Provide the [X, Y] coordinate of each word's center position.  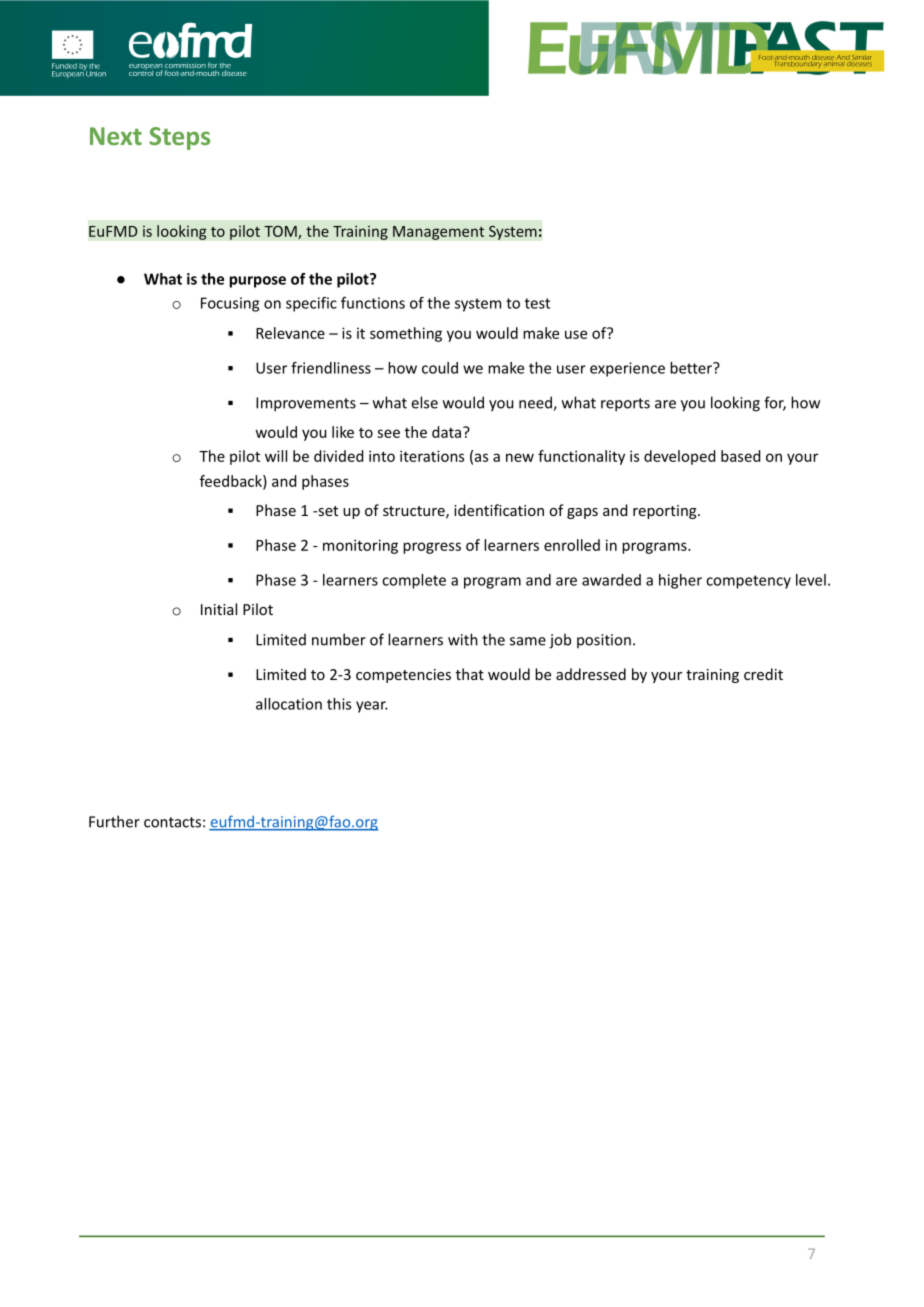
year [372, 707]
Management [438, 233]
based [740, 456]
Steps [179, 138]
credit [763, 674]
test [537, 303]
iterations [432, 456]
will [276, 456]
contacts [172, 822]
